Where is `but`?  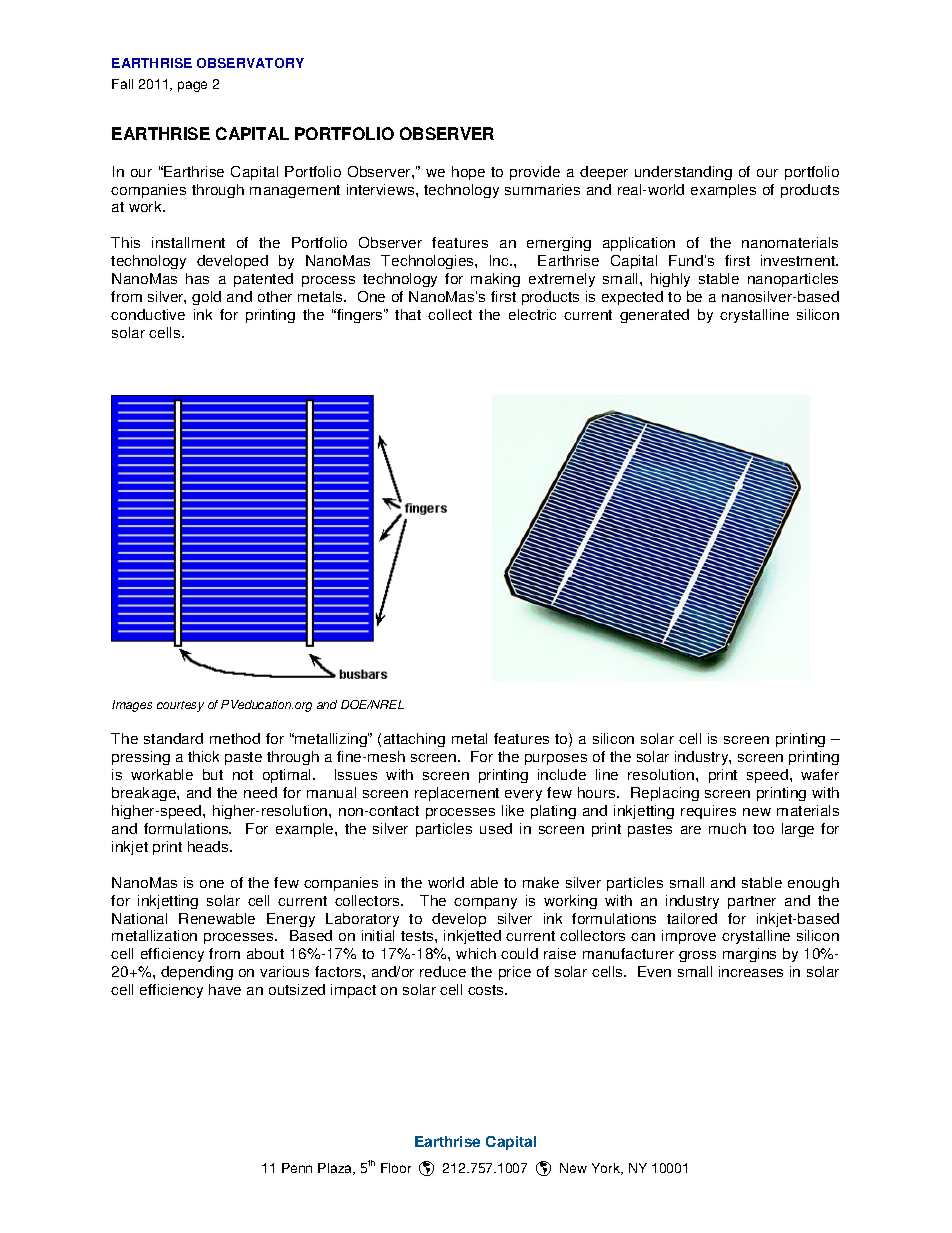
but is located at coordinates (213, 774).
